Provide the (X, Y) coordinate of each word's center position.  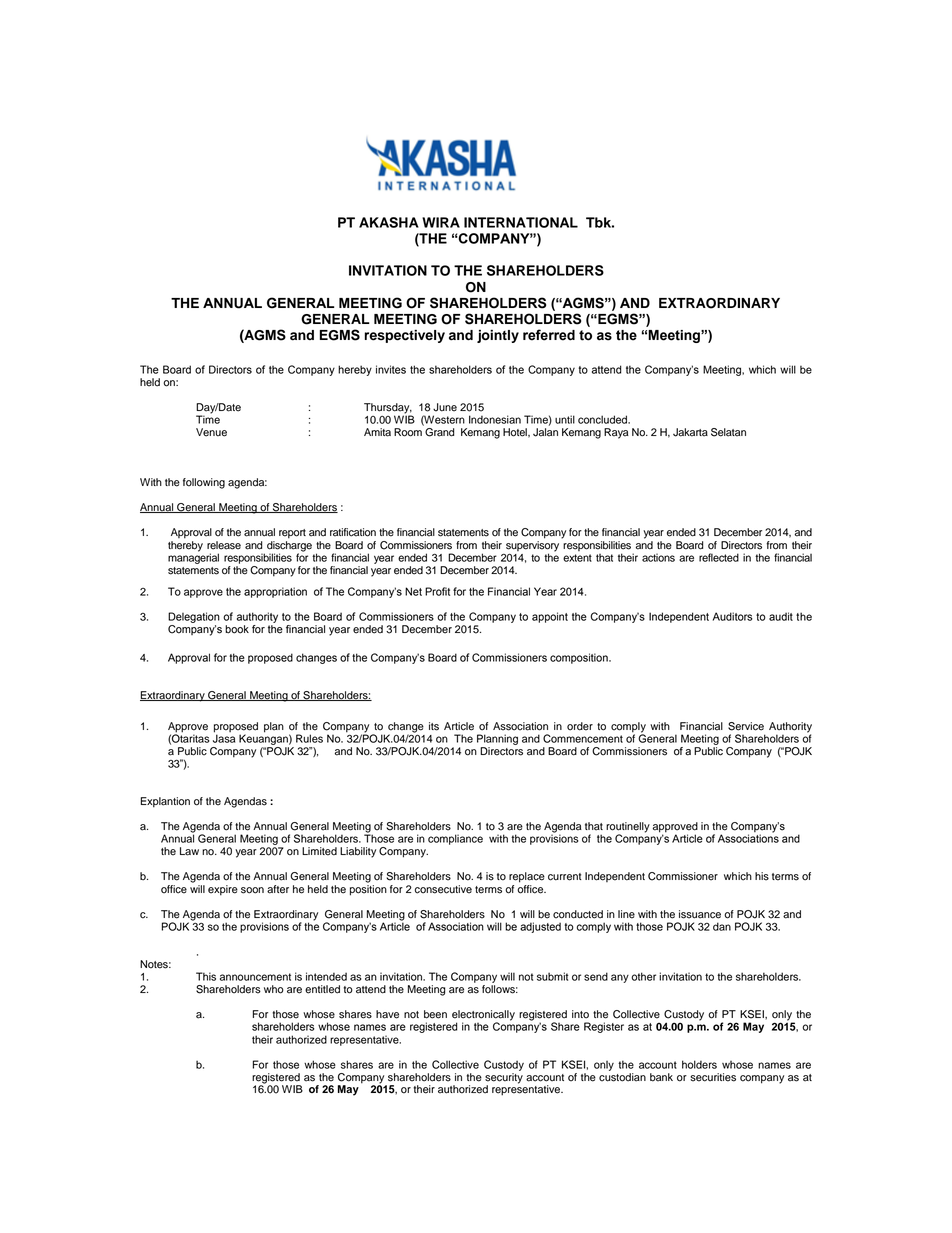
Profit (437, 591)
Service (746, 726)
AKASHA (389, 222)
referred (549, 335)
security (504, 1079)
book (237, 629)
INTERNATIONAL (521, 222)
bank (661, 1077)
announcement (255, 977)
